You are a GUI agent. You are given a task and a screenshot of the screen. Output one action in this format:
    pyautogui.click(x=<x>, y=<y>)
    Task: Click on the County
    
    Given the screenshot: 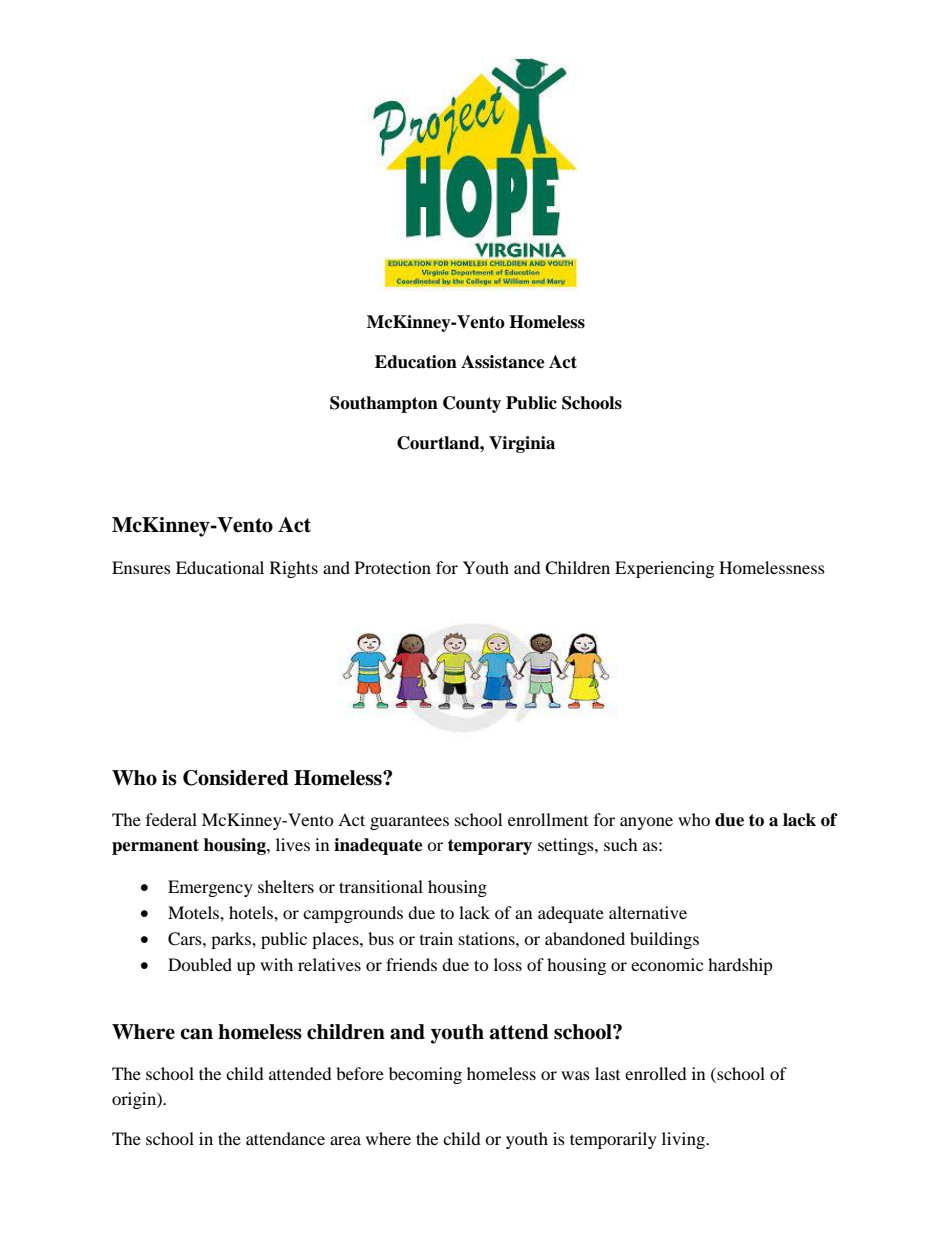 What is the action you would take?
    pyautogui.click(x=472, y=404)
